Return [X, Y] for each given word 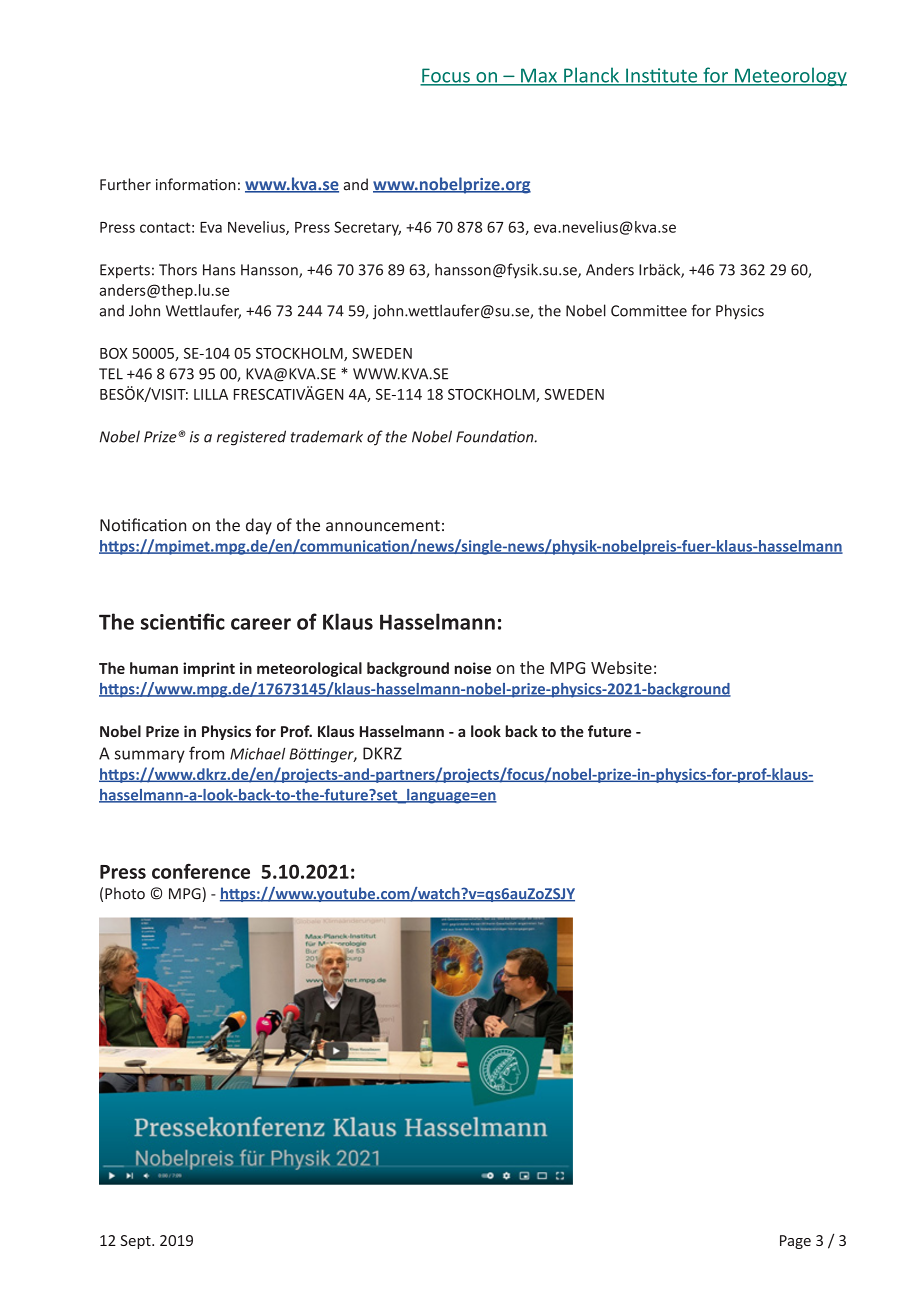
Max [539, 76]
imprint [209, 669]
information [196, 184]
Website [621, 667]
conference [201, 871]
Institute [662, 76]
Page [795, 1242]
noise [473, 668]
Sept [136, 1242]
